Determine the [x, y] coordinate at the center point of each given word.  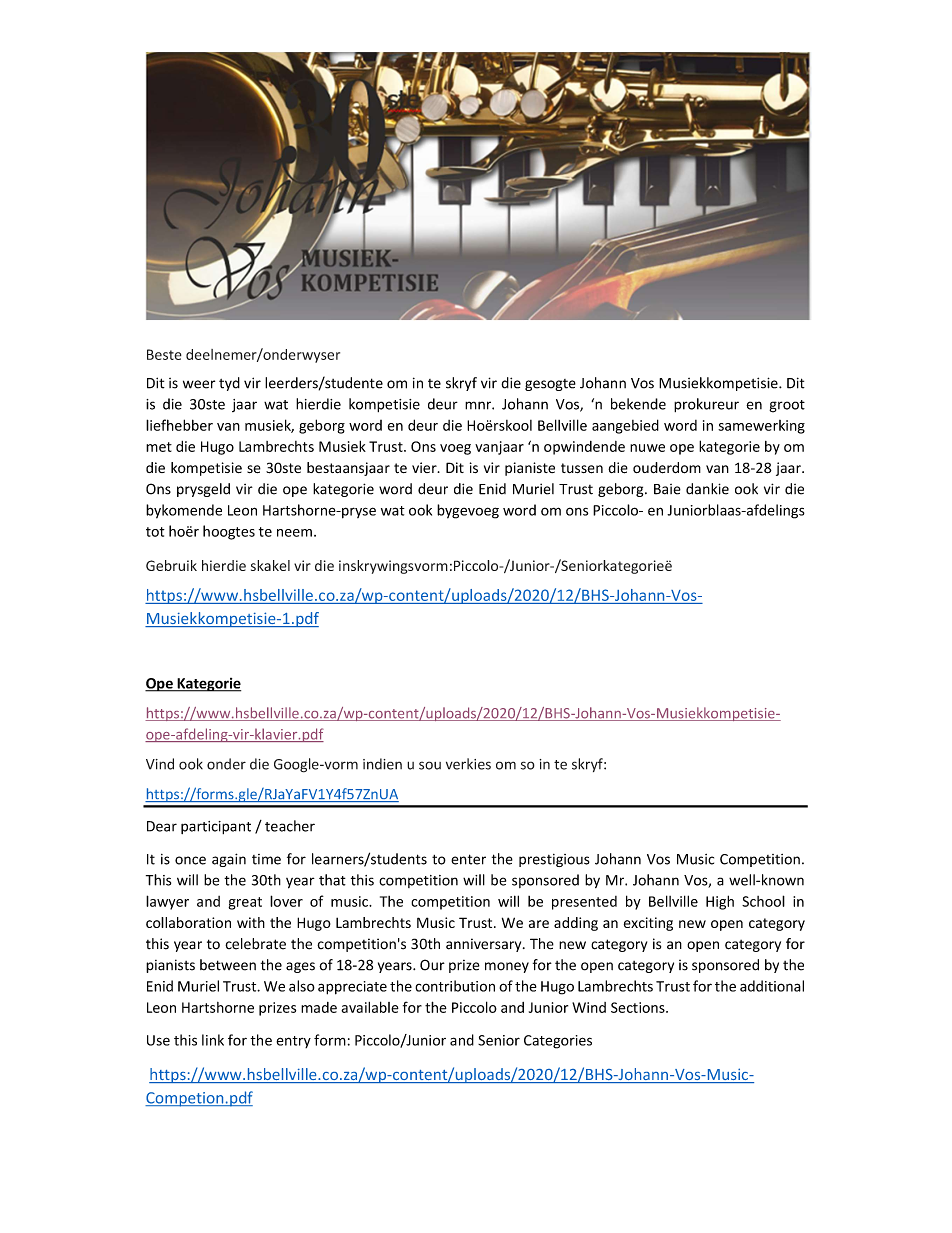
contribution [455, 986]
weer [199, 384]
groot [787, 406]
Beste [164, 354]
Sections [639, 1007]
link [213, 1040]
